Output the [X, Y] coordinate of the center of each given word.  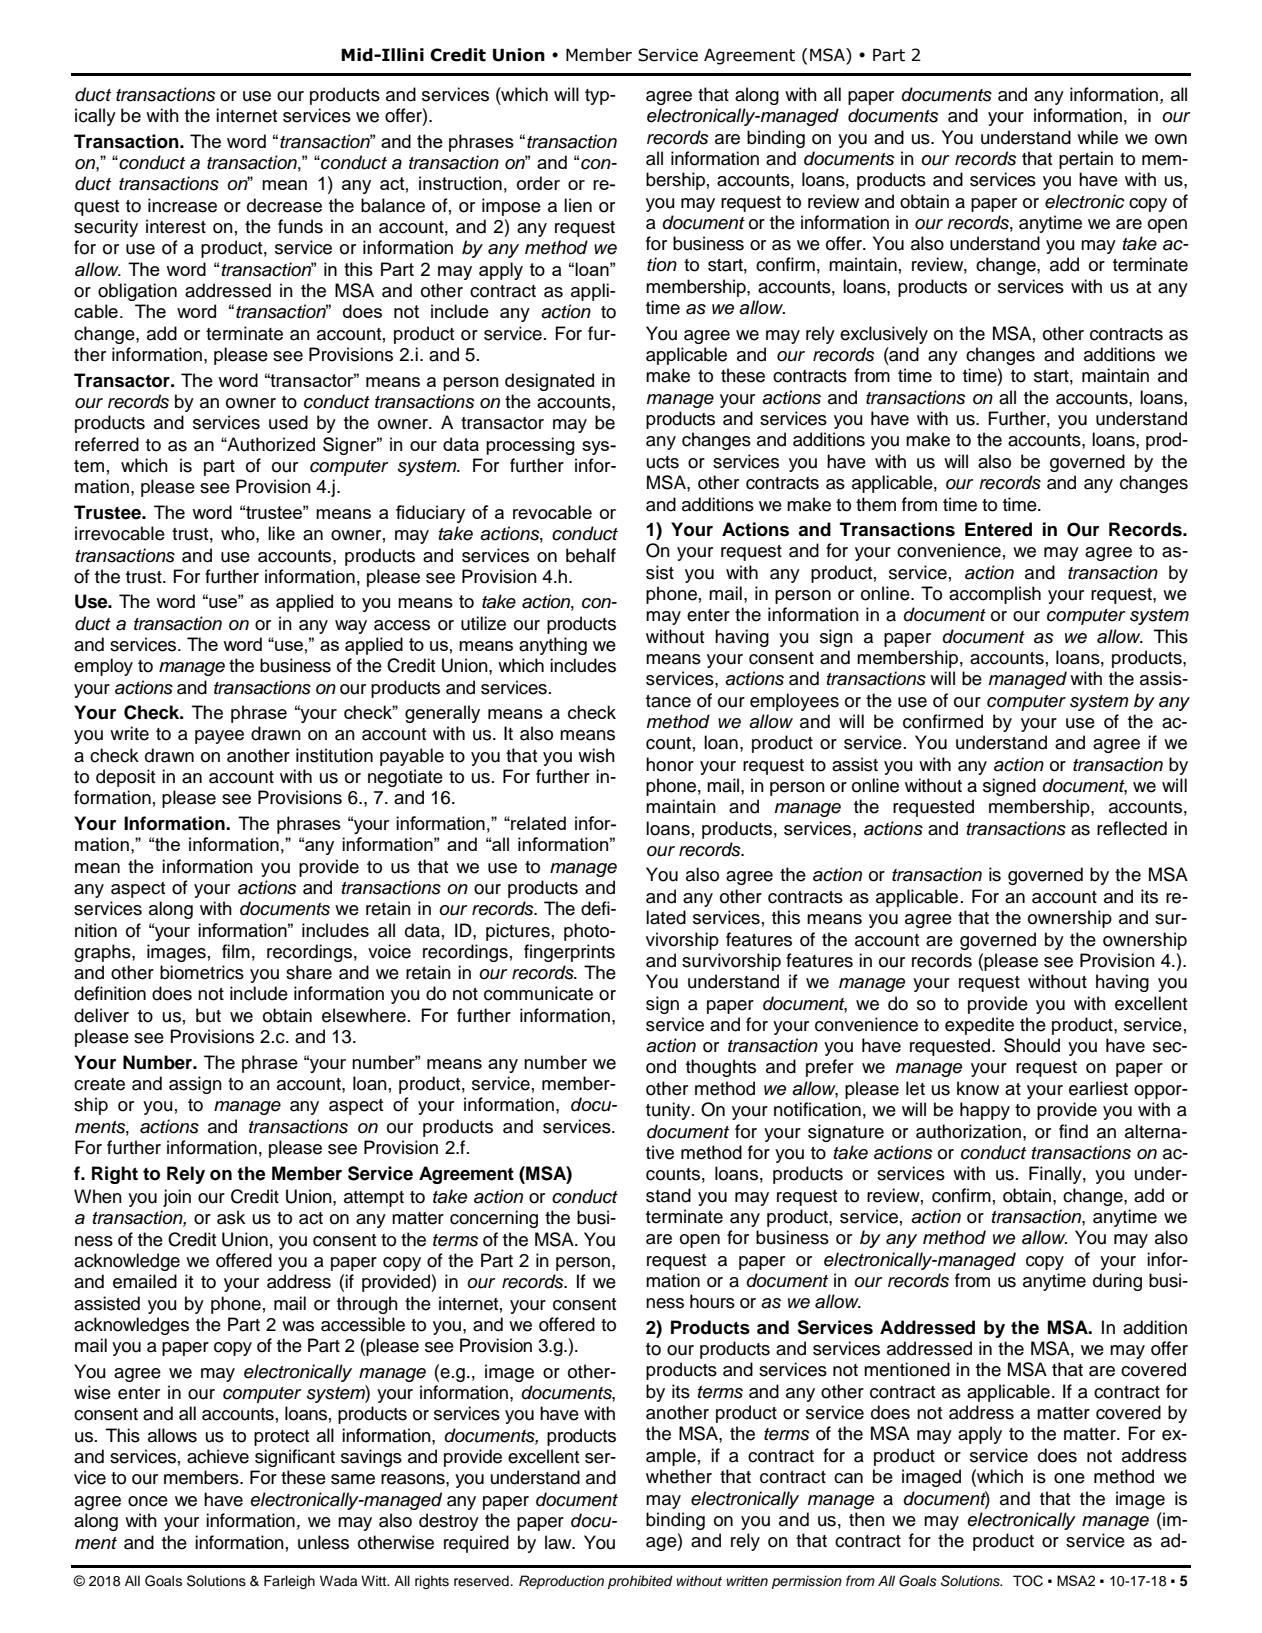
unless [323, 1542]
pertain [1086, 160]
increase [182, 205]
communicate [538, 993]
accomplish [995, 595]
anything [553, 646]
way [351, 627]
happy [985, 1111]
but [208, 1015]
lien [578, 205]
